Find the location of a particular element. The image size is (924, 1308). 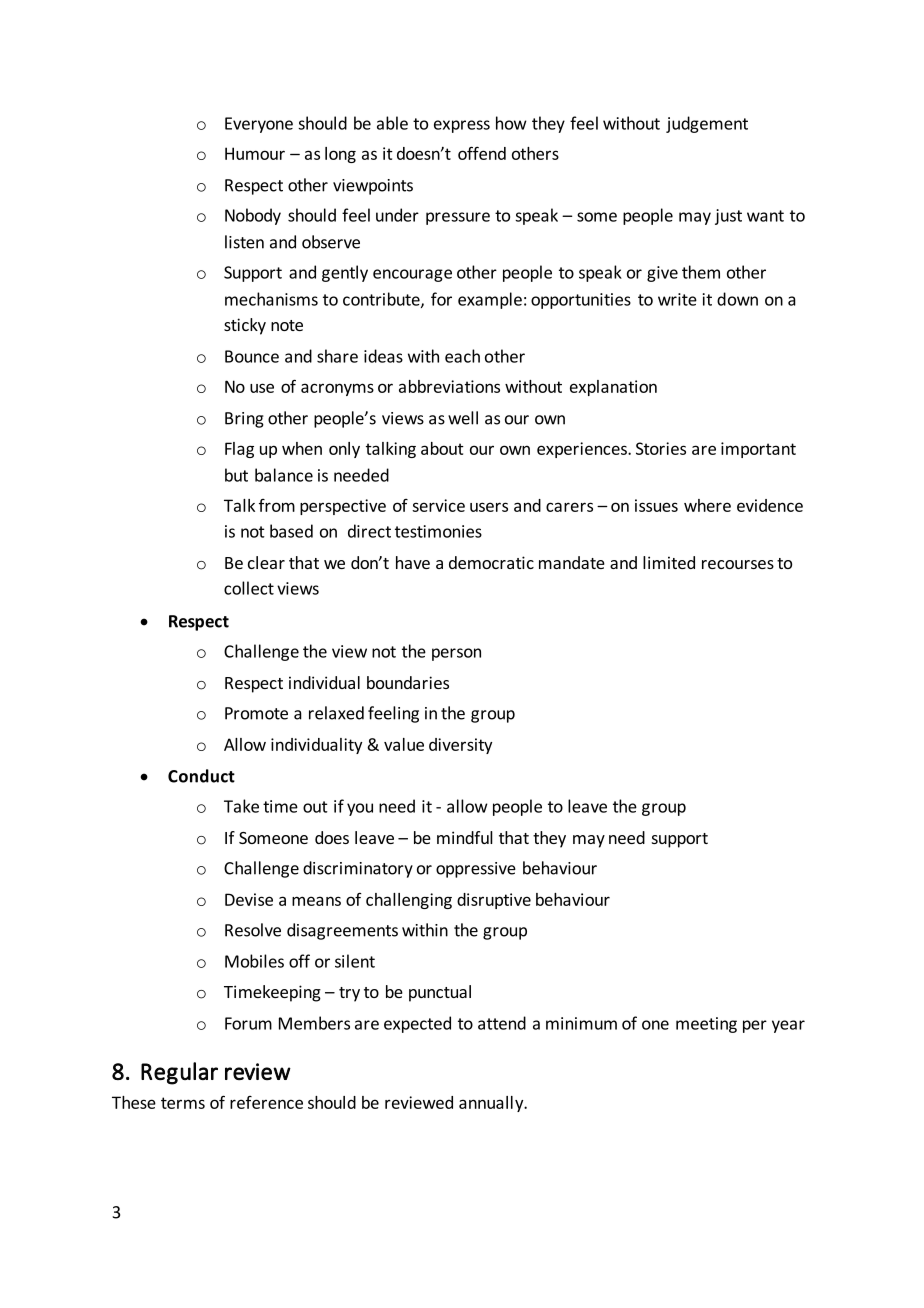

recourses is located at coordinates (738, 564).
